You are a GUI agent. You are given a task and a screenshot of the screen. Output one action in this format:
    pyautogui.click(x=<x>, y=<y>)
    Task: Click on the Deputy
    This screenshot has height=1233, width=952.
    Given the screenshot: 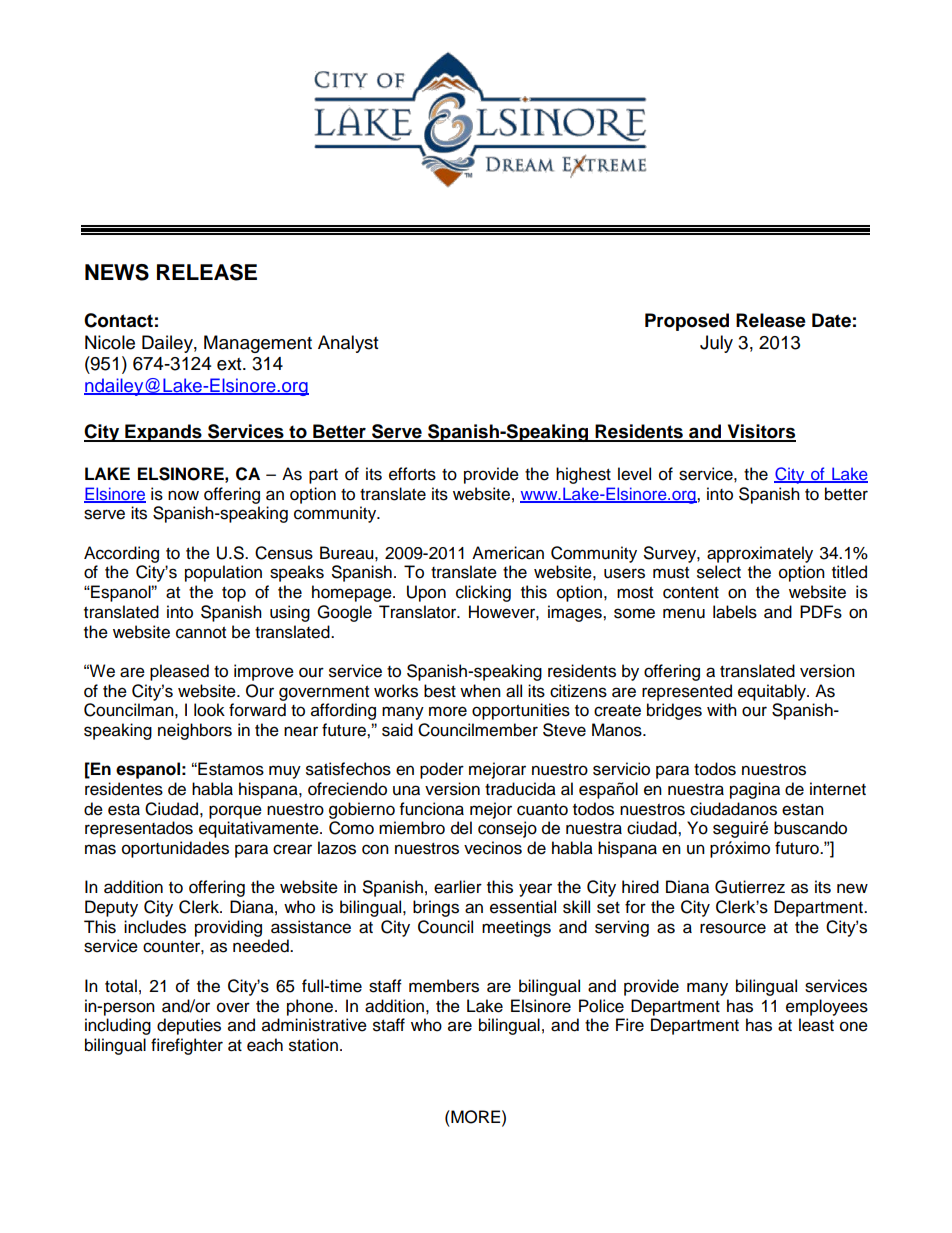 What is the action you would take?
    pyautogui.click(x=111, y=908)
